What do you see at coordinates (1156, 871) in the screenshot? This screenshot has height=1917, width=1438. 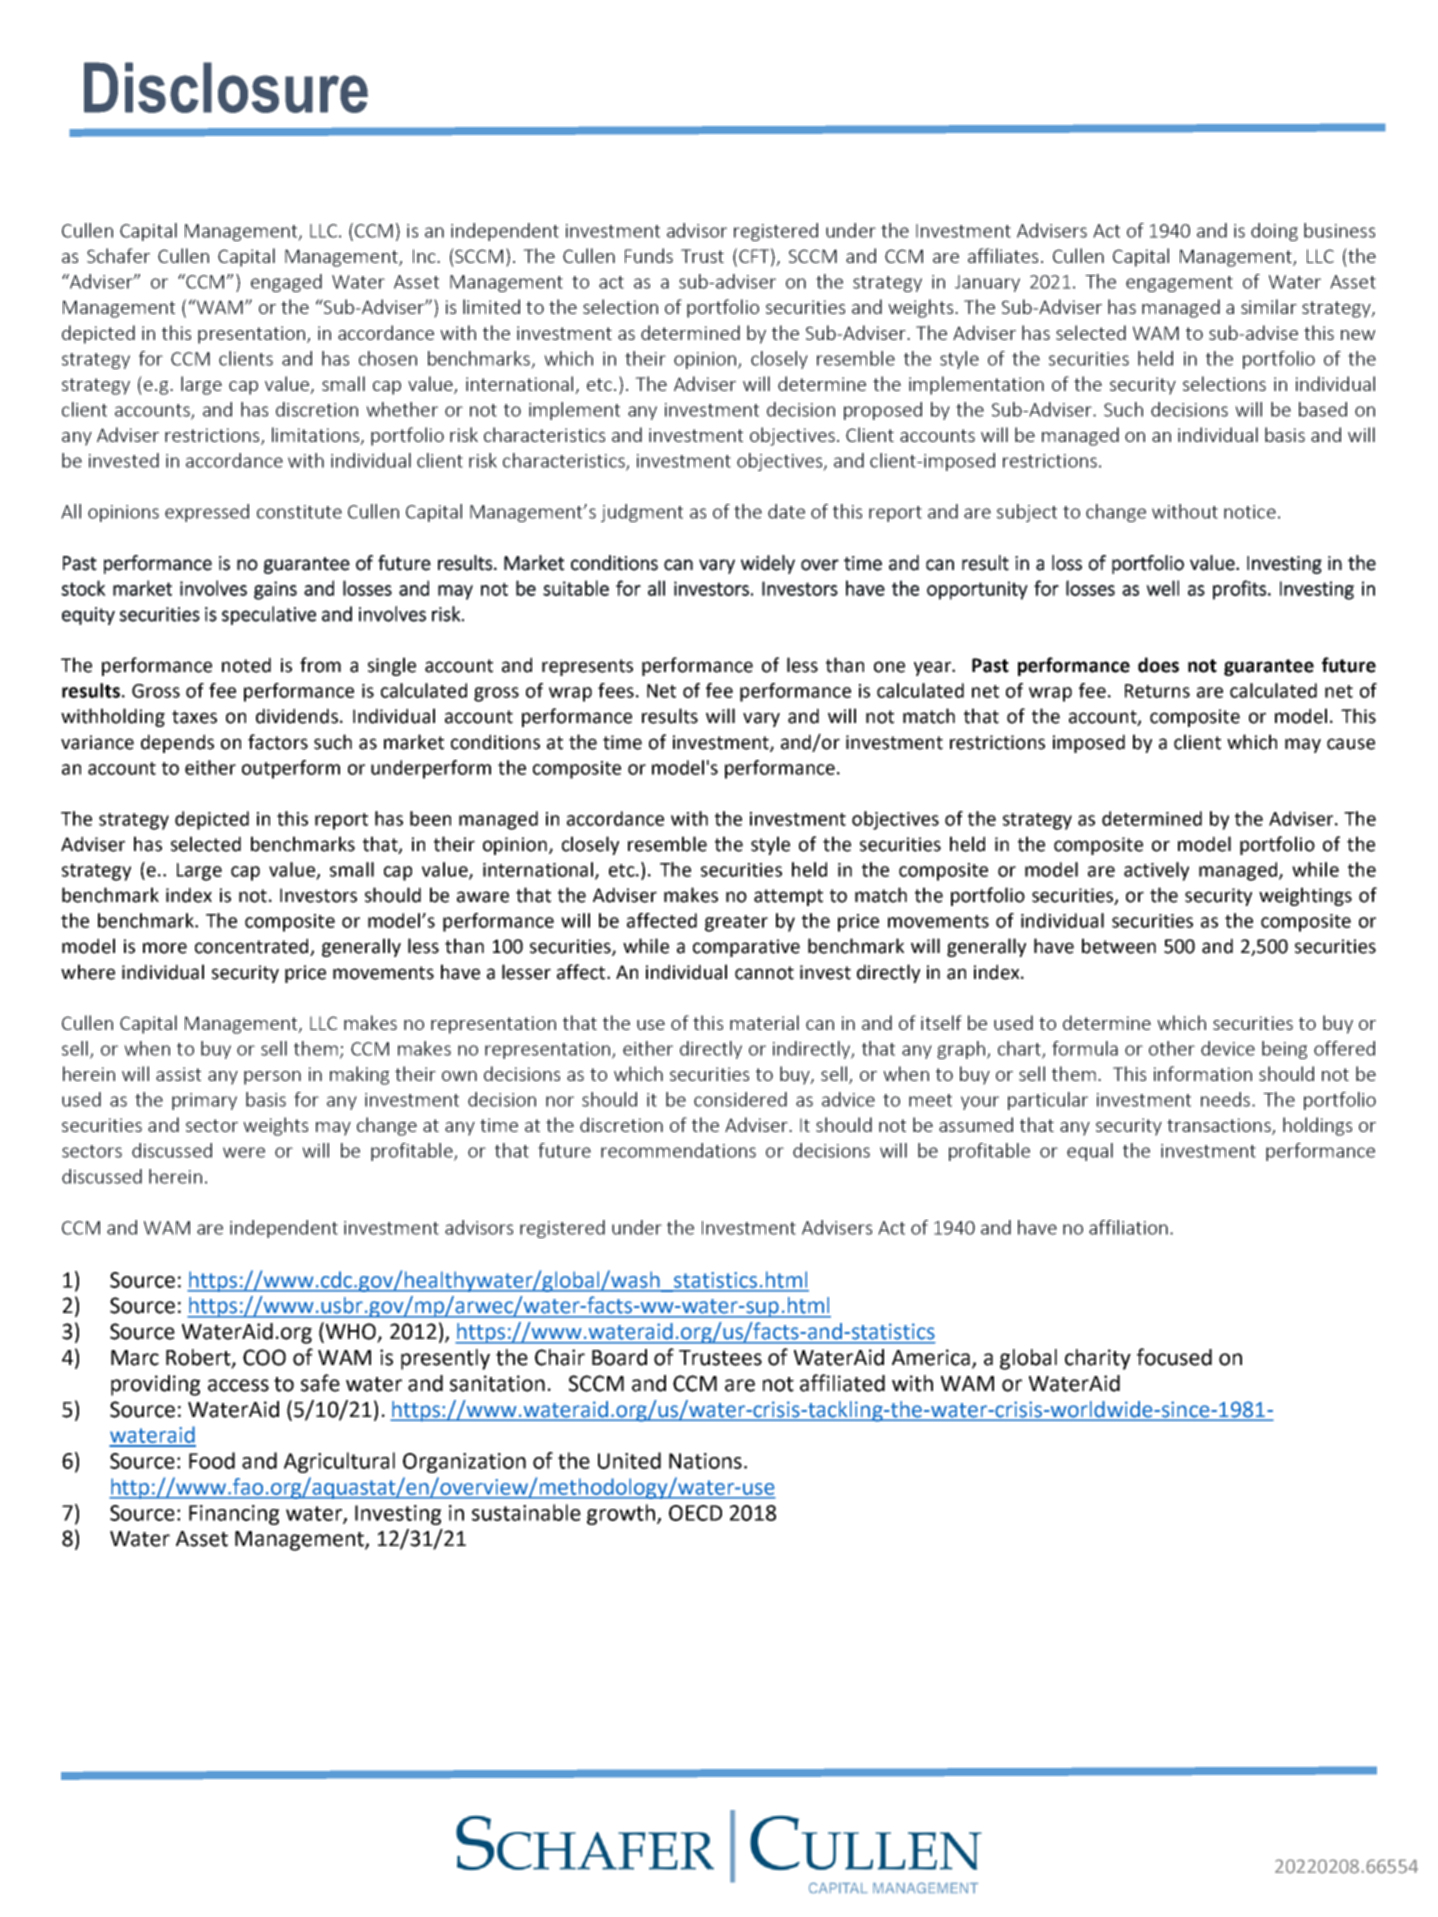 I see `actively` at bounding box center [1156, 871].
